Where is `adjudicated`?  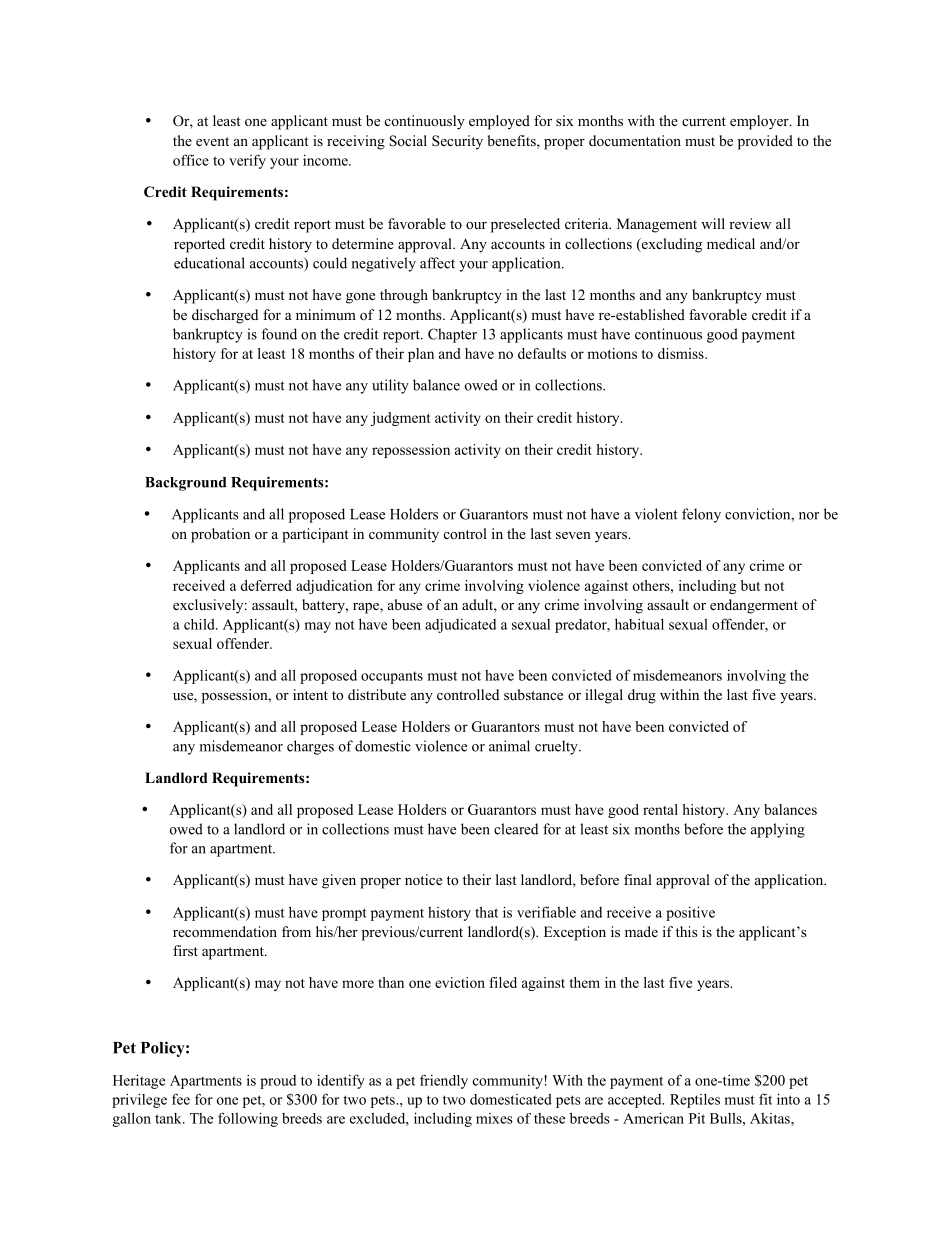 adjudicated is located at coordinates (460, 626).
